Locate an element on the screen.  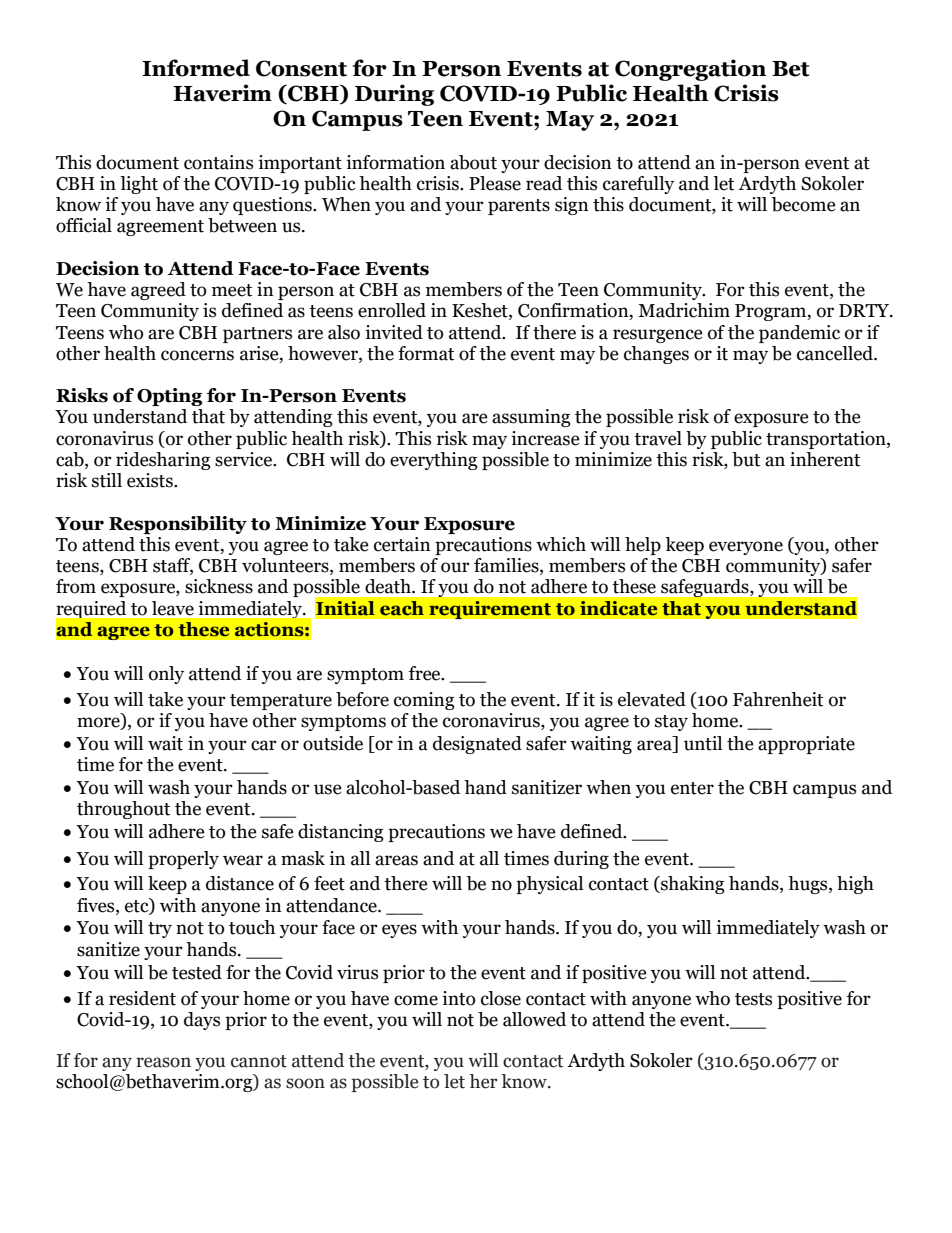
tests is located at coordinates (753, 999).
